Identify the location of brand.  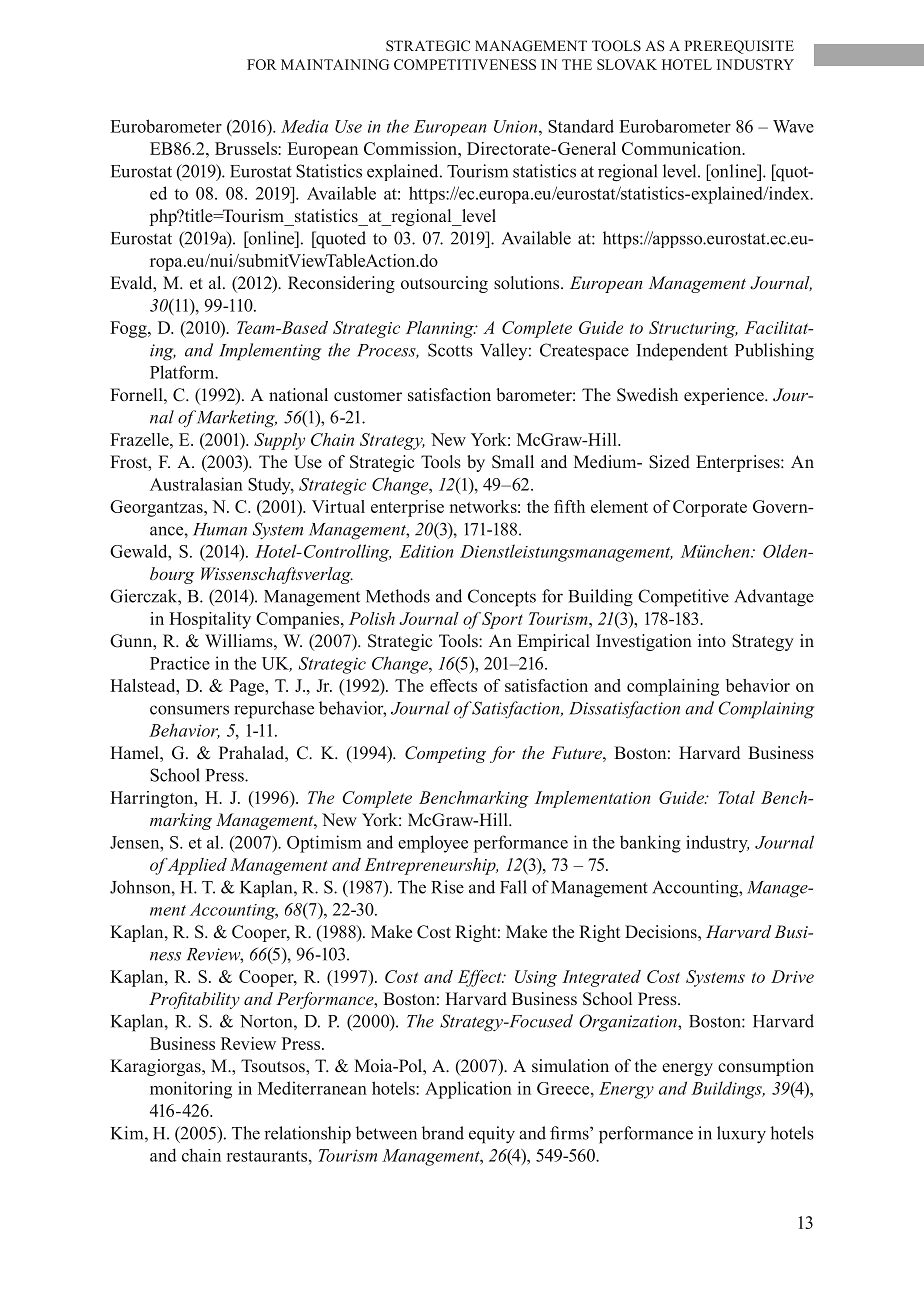
(443, 1133).
